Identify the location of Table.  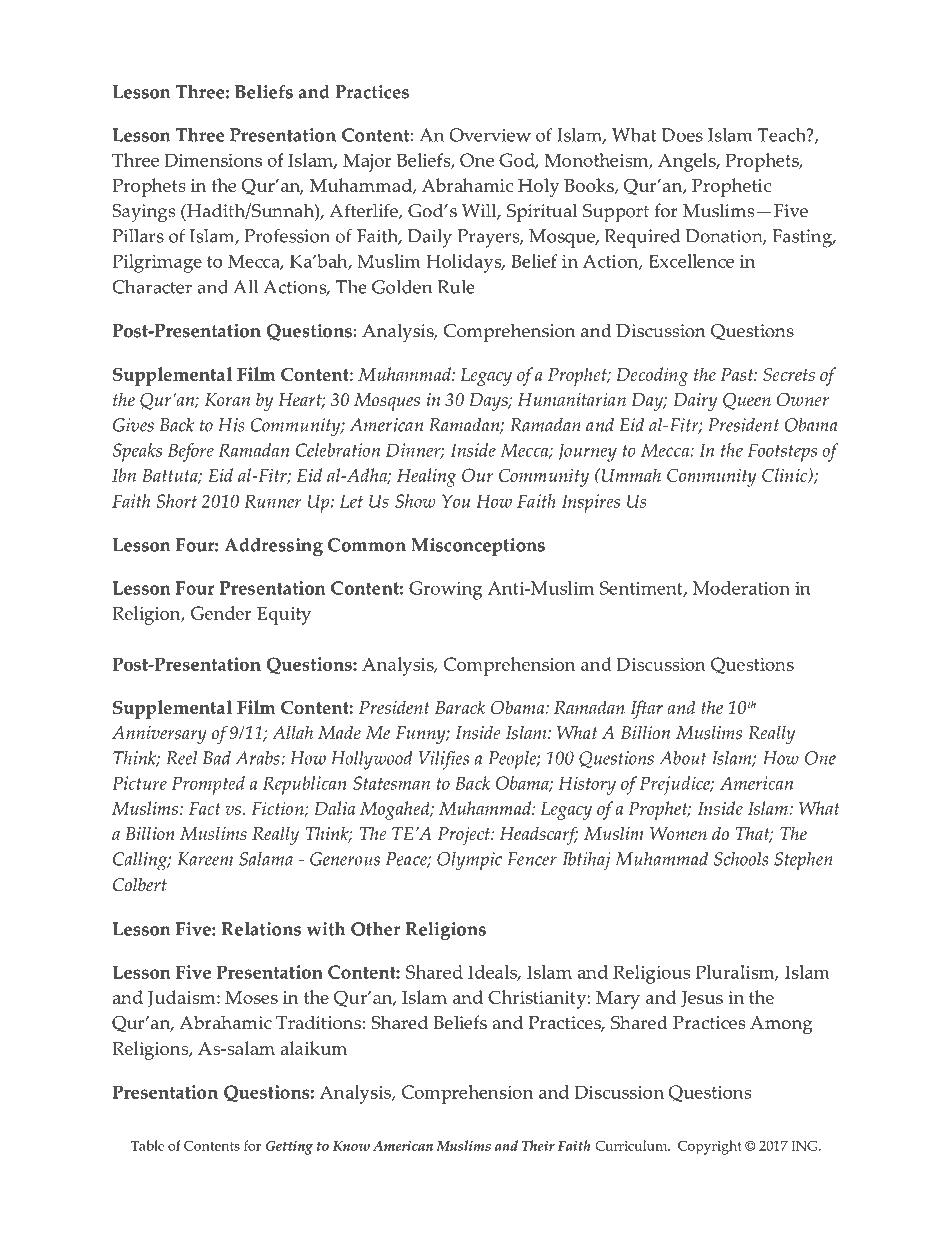
(148, 1145).
